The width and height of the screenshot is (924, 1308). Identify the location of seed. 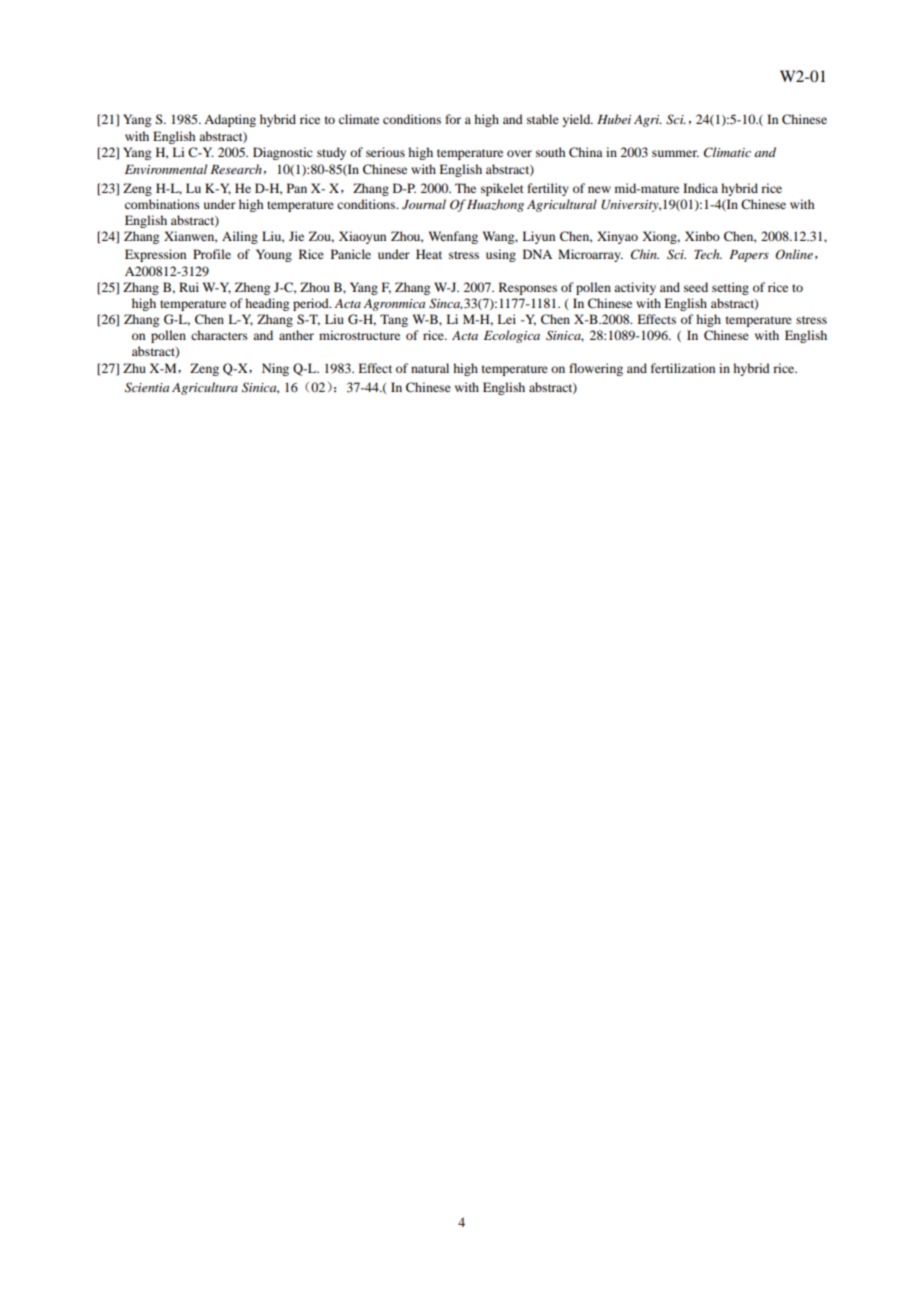
(696, 287).
